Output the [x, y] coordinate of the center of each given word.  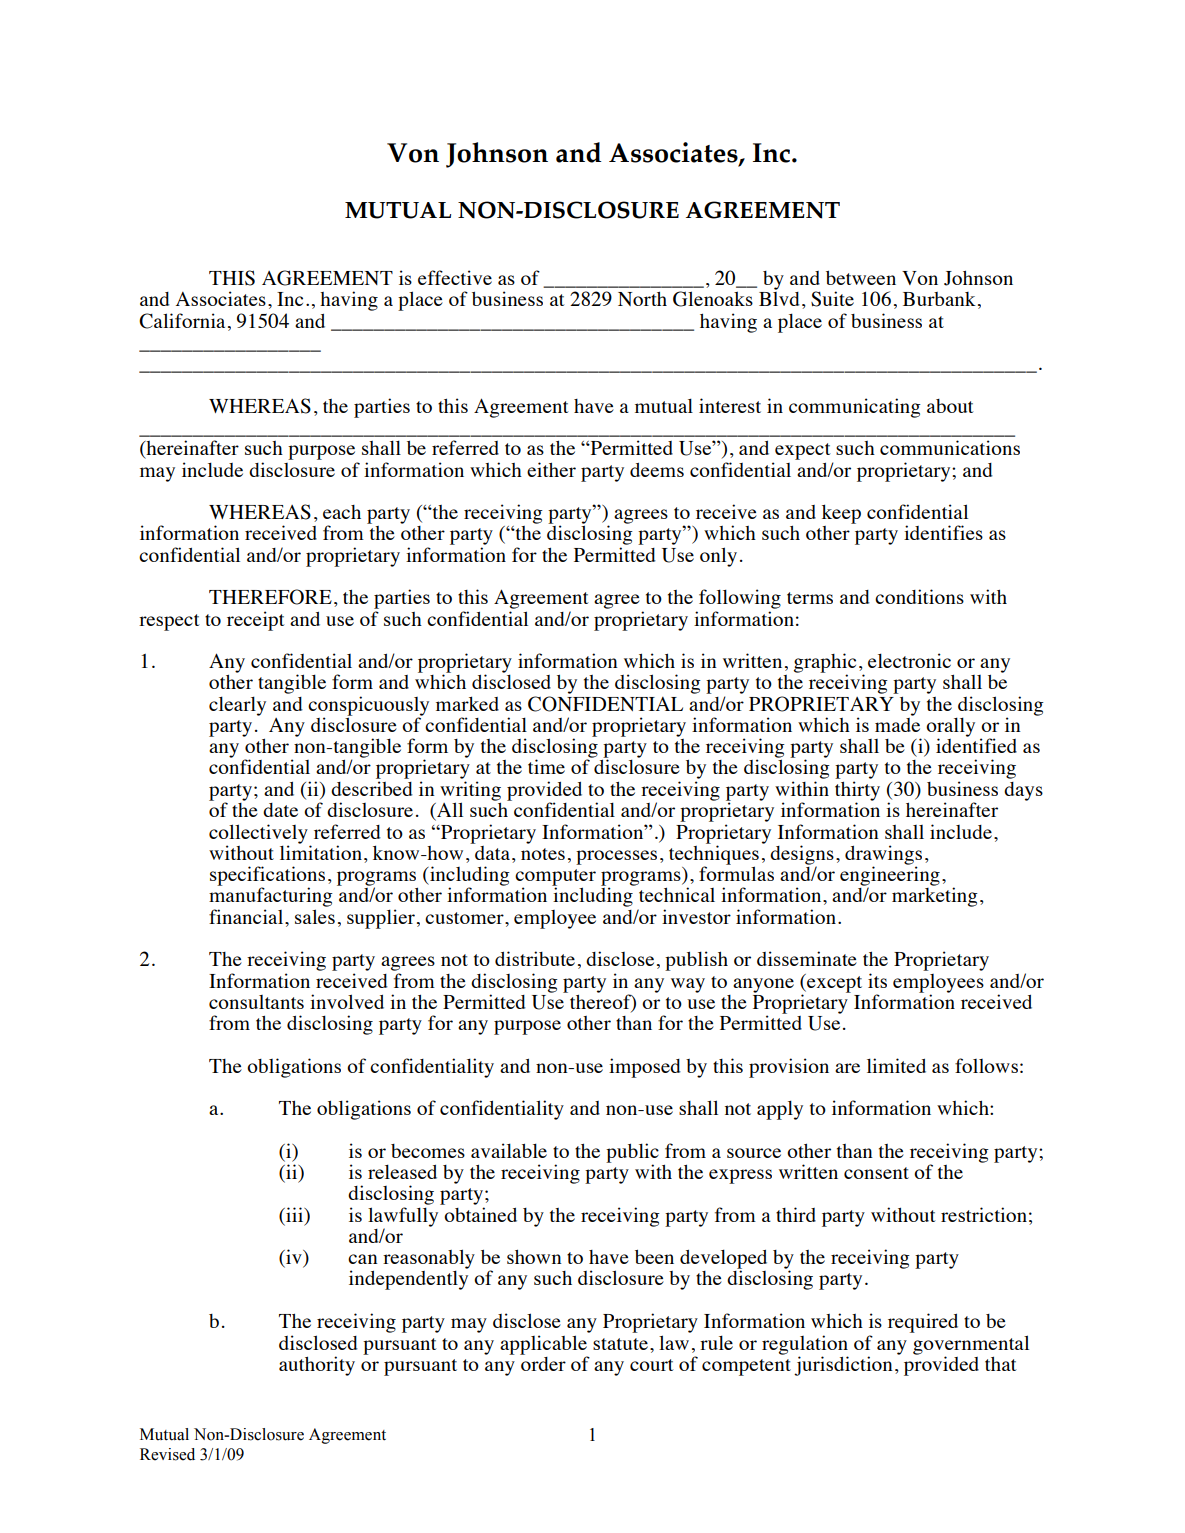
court [652, 1365]
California [182, 321]
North [642, 299]
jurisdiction [843, 1366]
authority [317, 1366]
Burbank [939, 299]
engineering [890, 877]
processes [616, 857]
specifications [267, 877]
